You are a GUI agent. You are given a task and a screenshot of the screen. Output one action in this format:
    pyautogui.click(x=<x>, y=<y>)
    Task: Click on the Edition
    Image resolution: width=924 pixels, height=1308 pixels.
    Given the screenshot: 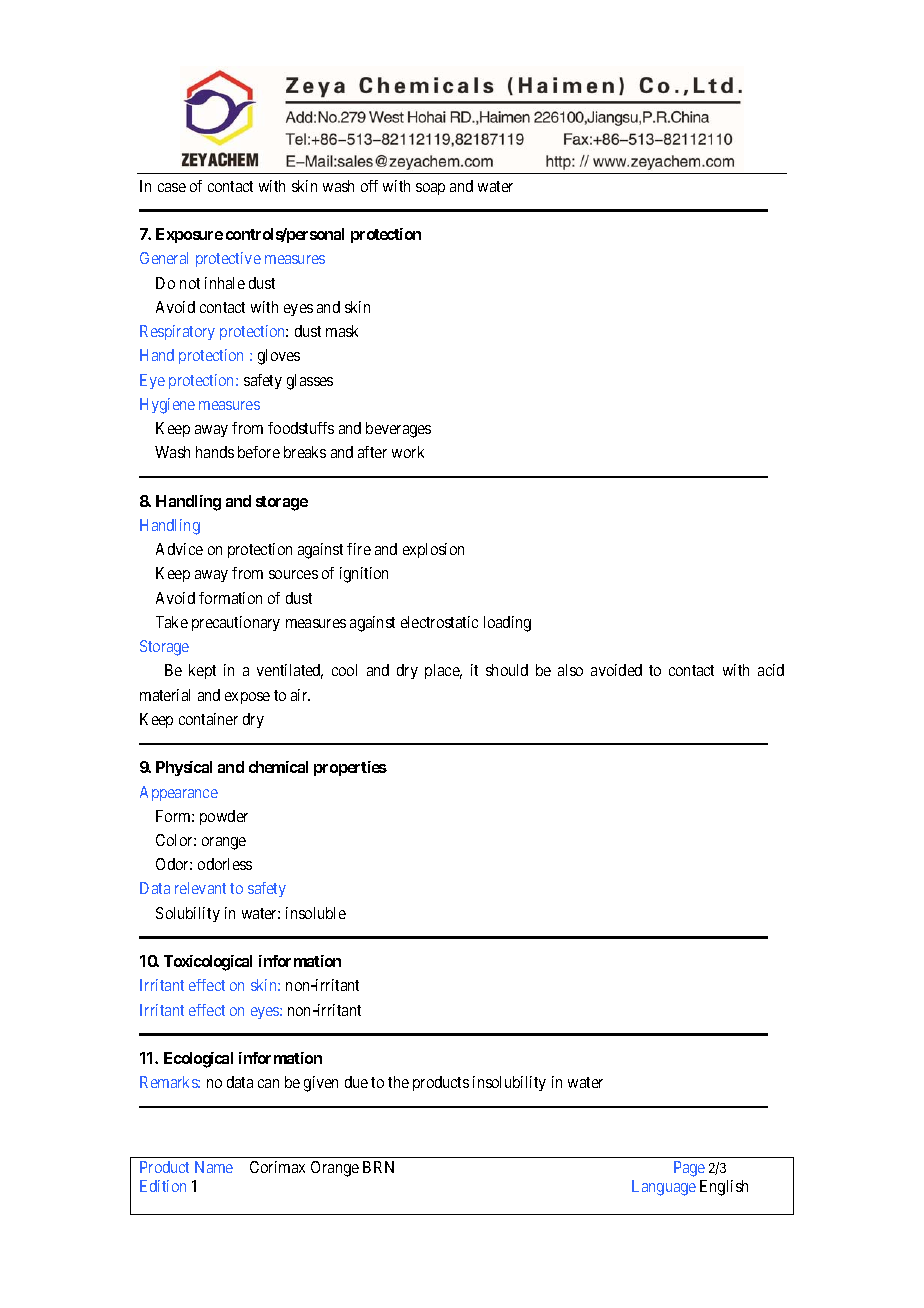 What is the action you would take?
    pyautogui.click(x=163, y=1186)
